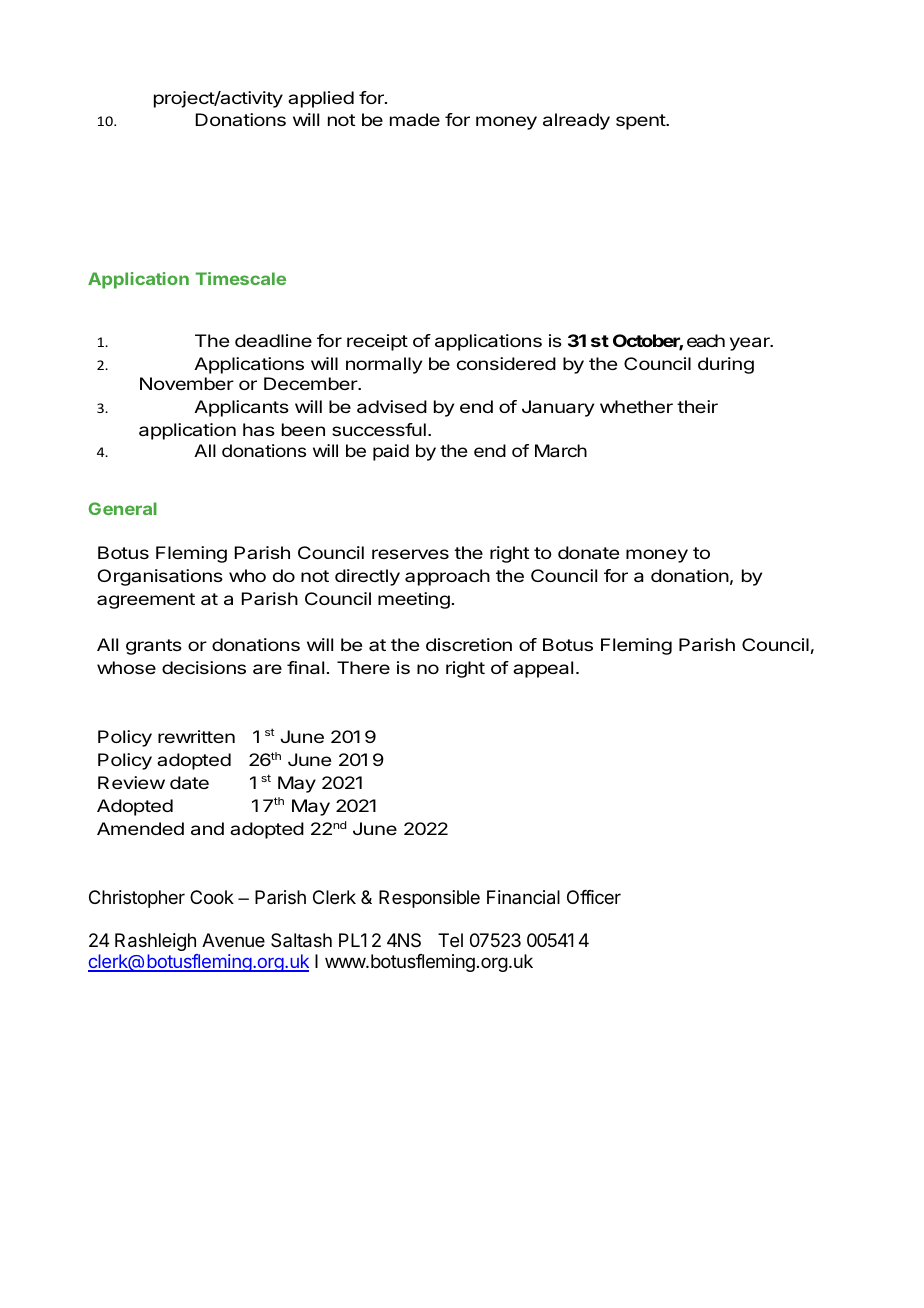 The height and width of the screenshot is (1308, 924). What do you see at coordinates (321, 99) in the screenshot?
I see `applied` at bounding box center [321, 99].
